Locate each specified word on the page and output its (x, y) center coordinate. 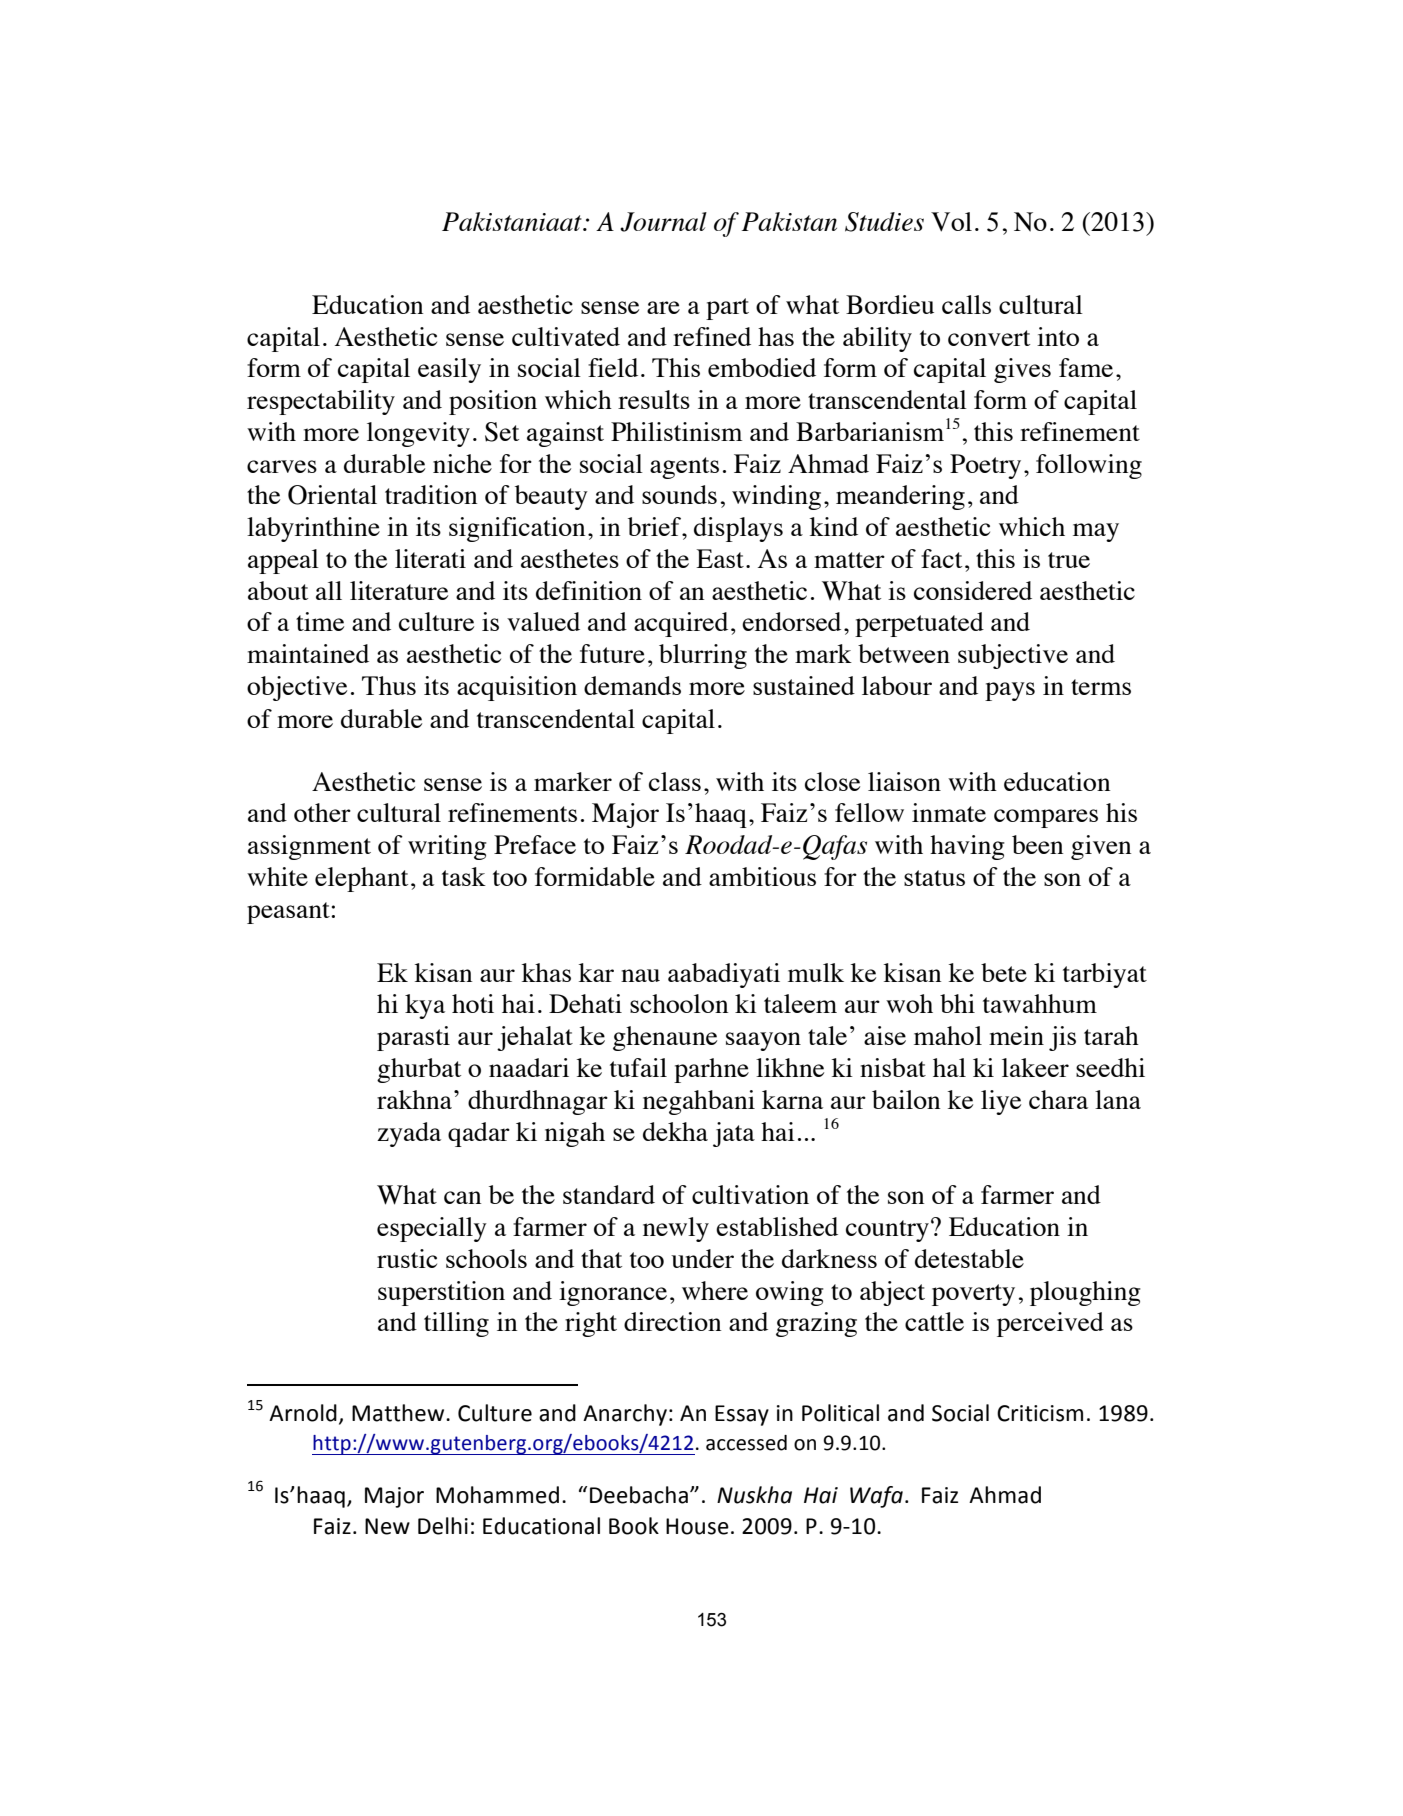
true (1069, 560)
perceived (1050, 1324)
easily (449, 370)
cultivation (750, 1194)
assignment (309, 847)
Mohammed (497, 1495)
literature (399, 590)
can (462, 1197)
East (720, 558)
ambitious (762, 876)
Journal (663, 222)
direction (672, 1321)
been (1037, 844)
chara (1058, 1099)
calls (966, 304)
